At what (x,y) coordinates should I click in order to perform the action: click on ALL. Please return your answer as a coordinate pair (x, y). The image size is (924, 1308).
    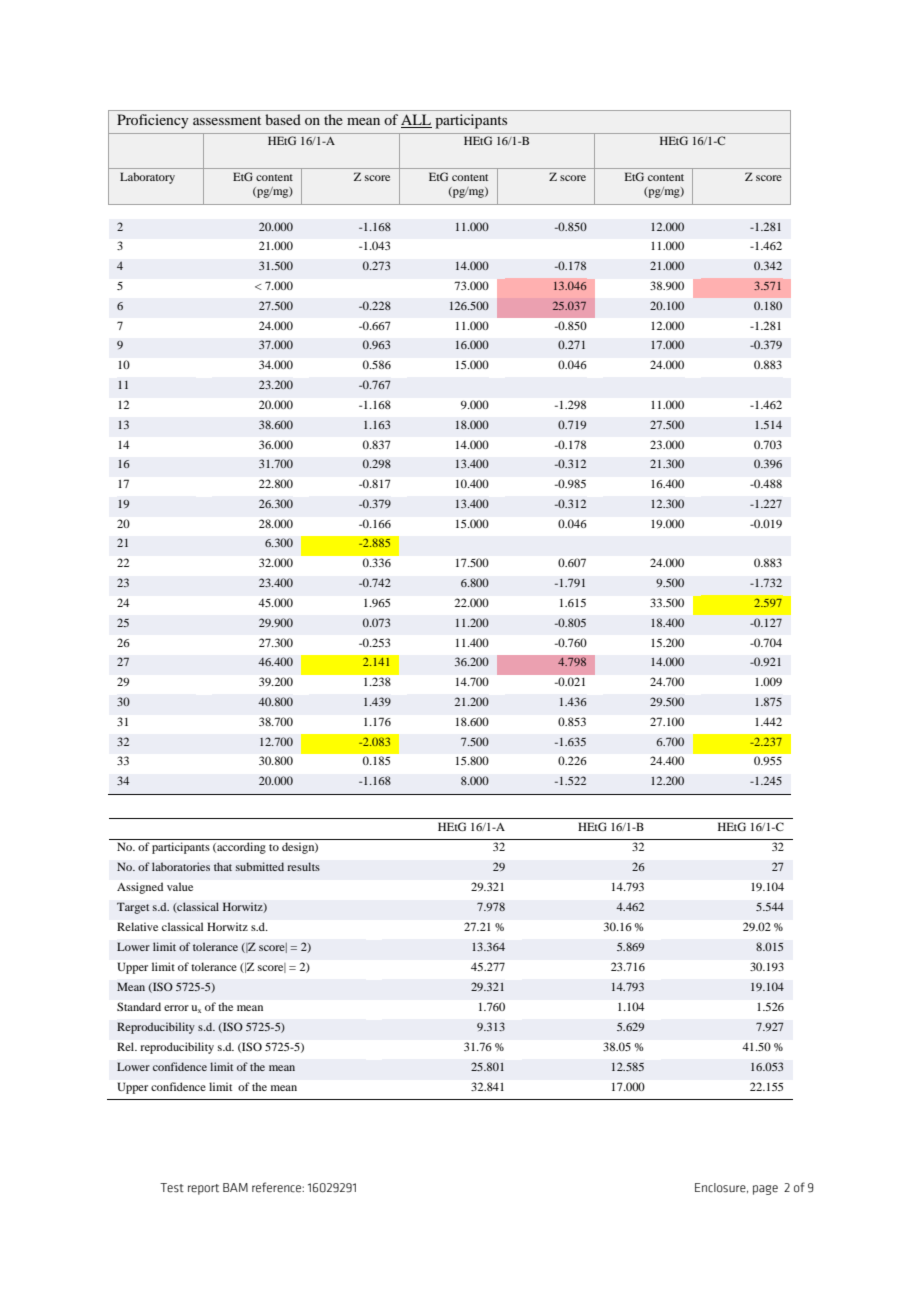
    Looking at the image, I should click on (416, 121).
